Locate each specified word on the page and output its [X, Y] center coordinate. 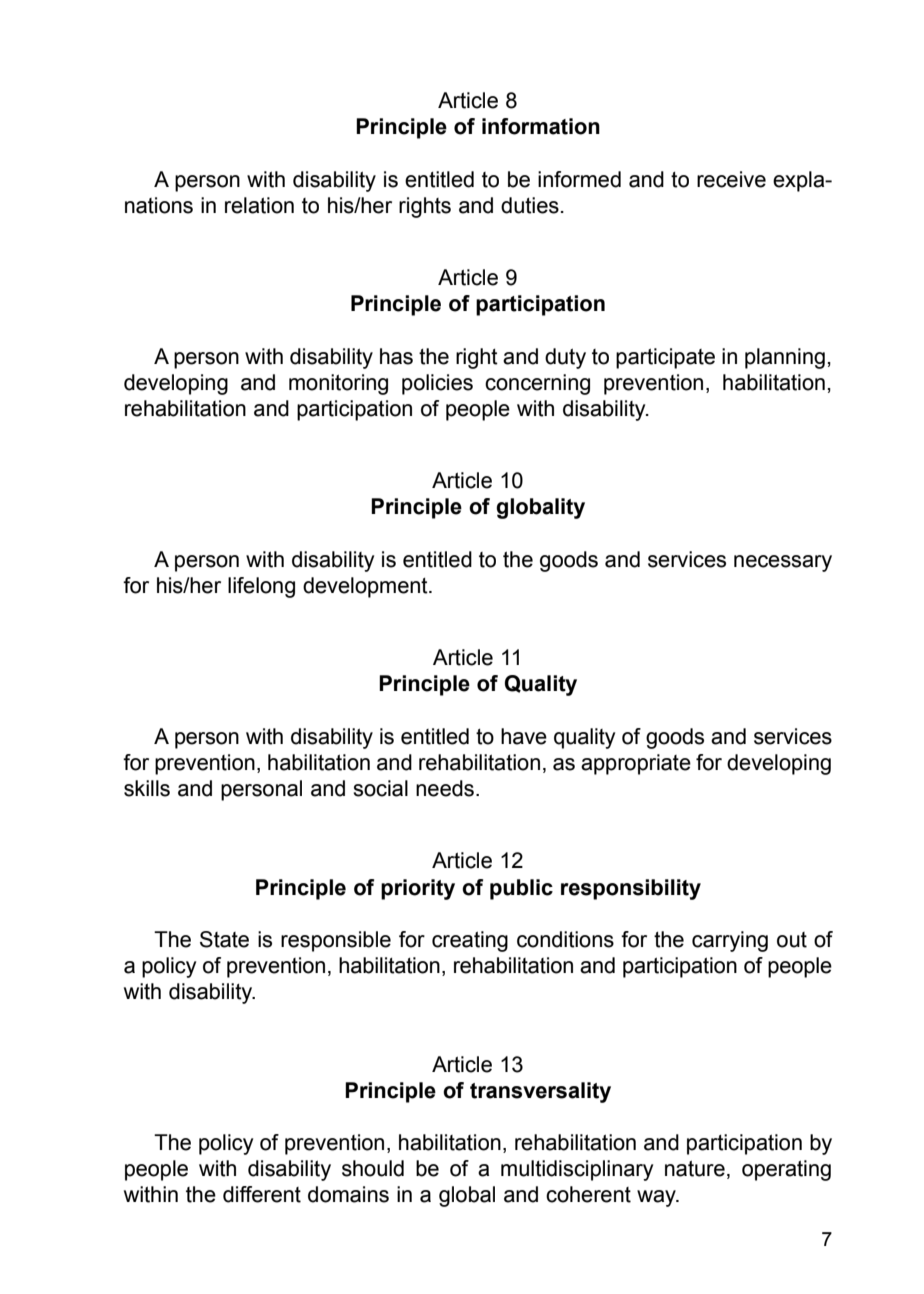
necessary [783, 563]
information [541, 126]
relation [259, 205]
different [262, 1194]
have [524, 736]
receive [731, 179]
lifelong [261, 587]
